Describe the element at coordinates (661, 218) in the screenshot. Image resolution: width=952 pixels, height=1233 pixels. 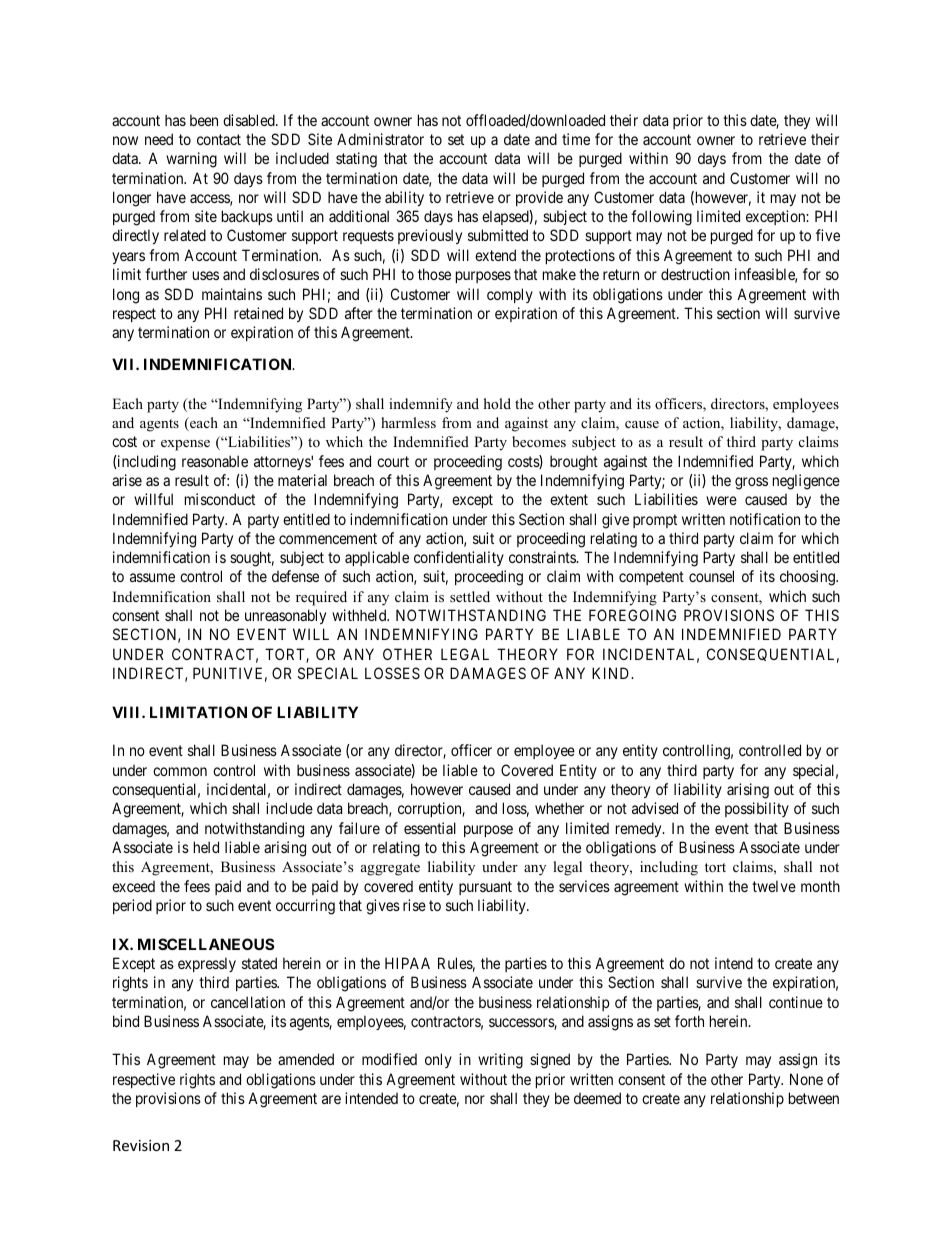
I see `following` at that location.
